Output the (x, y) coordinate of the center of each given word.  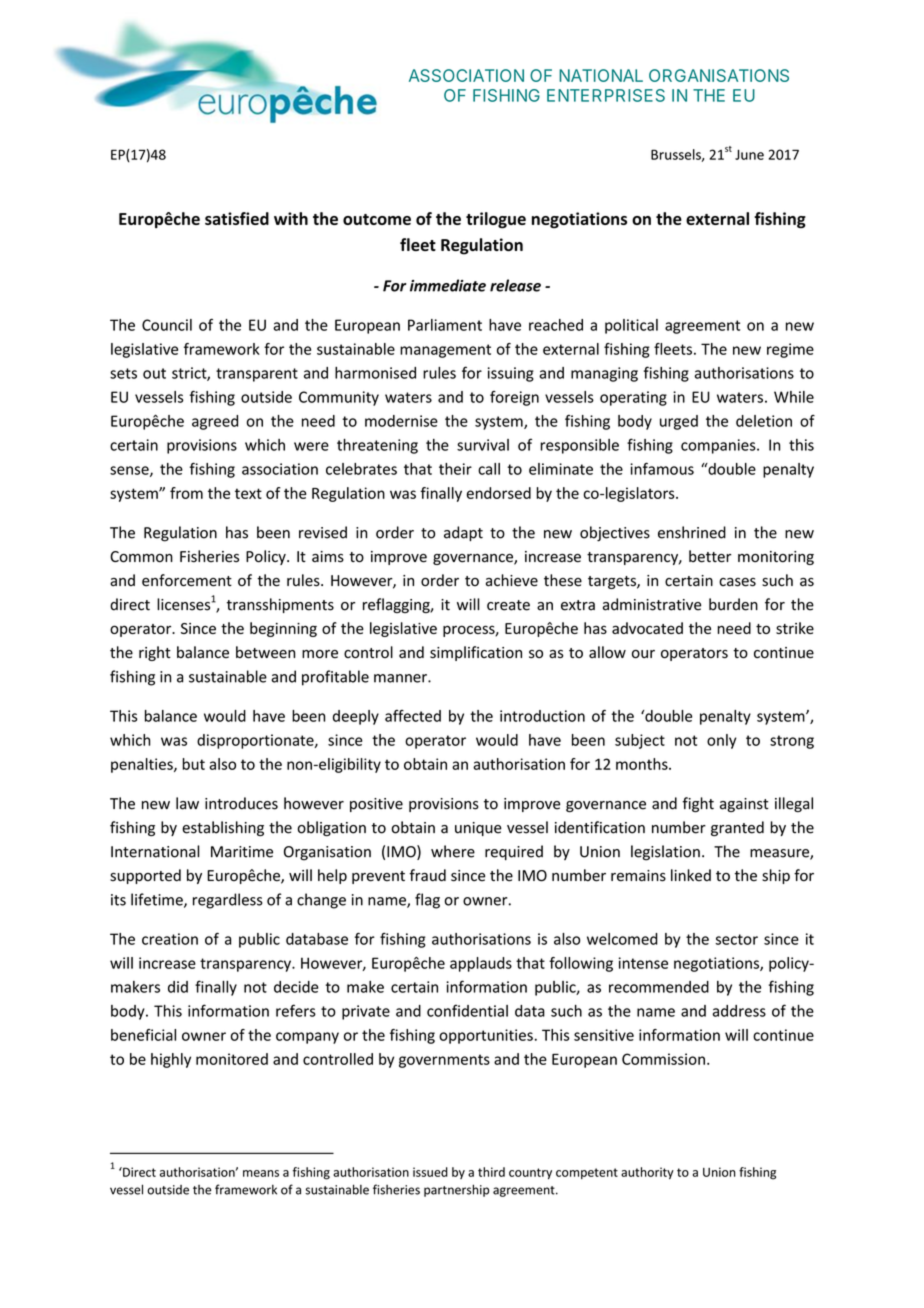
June (749, 154)
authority (647, 1173)
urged (679, 422)
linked (691, 875)
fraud (427, 875)
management (445, 351)
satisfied (237, 218)
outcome (377, 219)
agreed (215, 422)
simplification (476, 653)
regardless (228, 901)
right (155, 653)
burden (733, 604)
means (261, 1173)
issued (430, 1172)
